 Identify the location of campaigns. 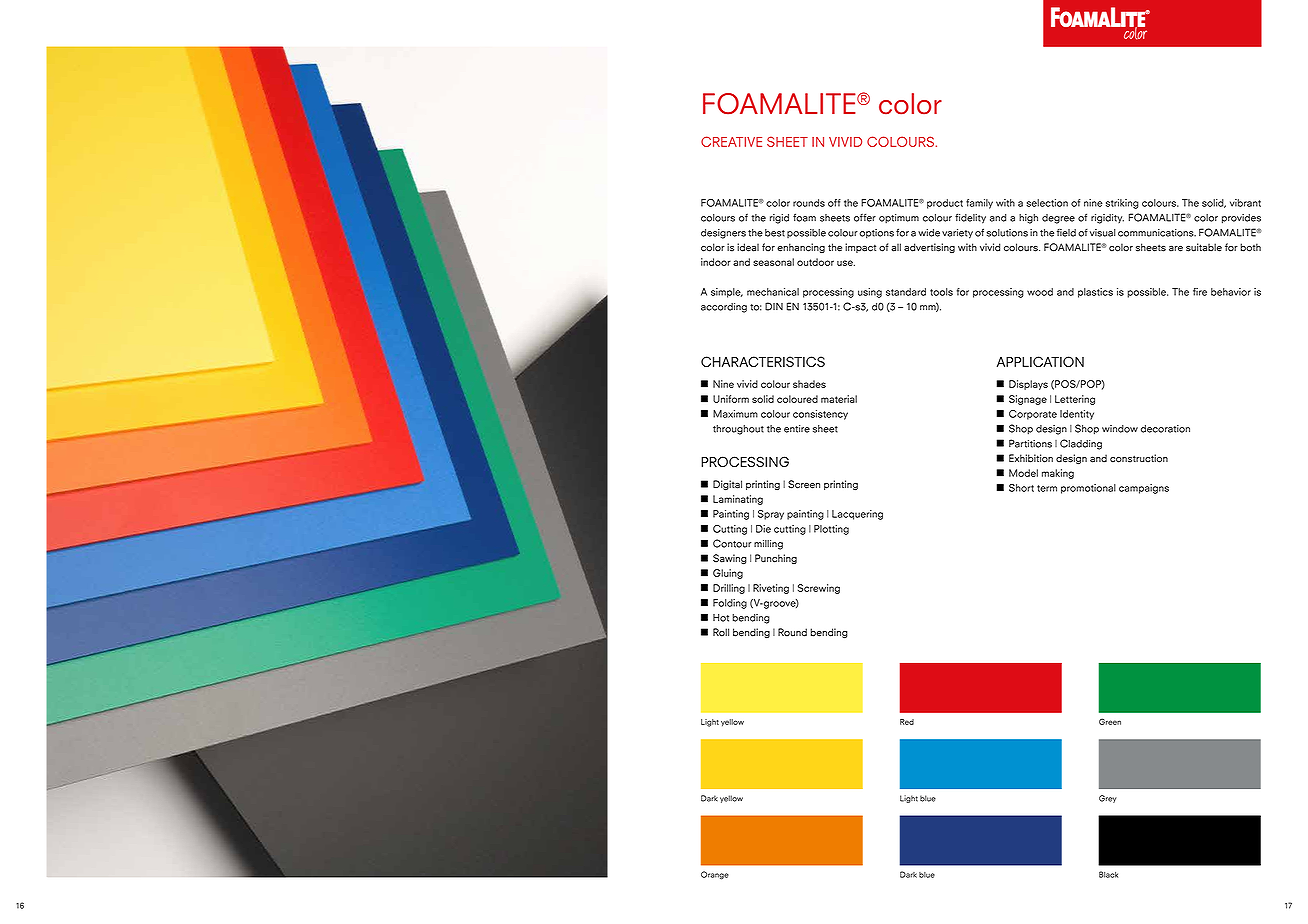
(1144, 489).
